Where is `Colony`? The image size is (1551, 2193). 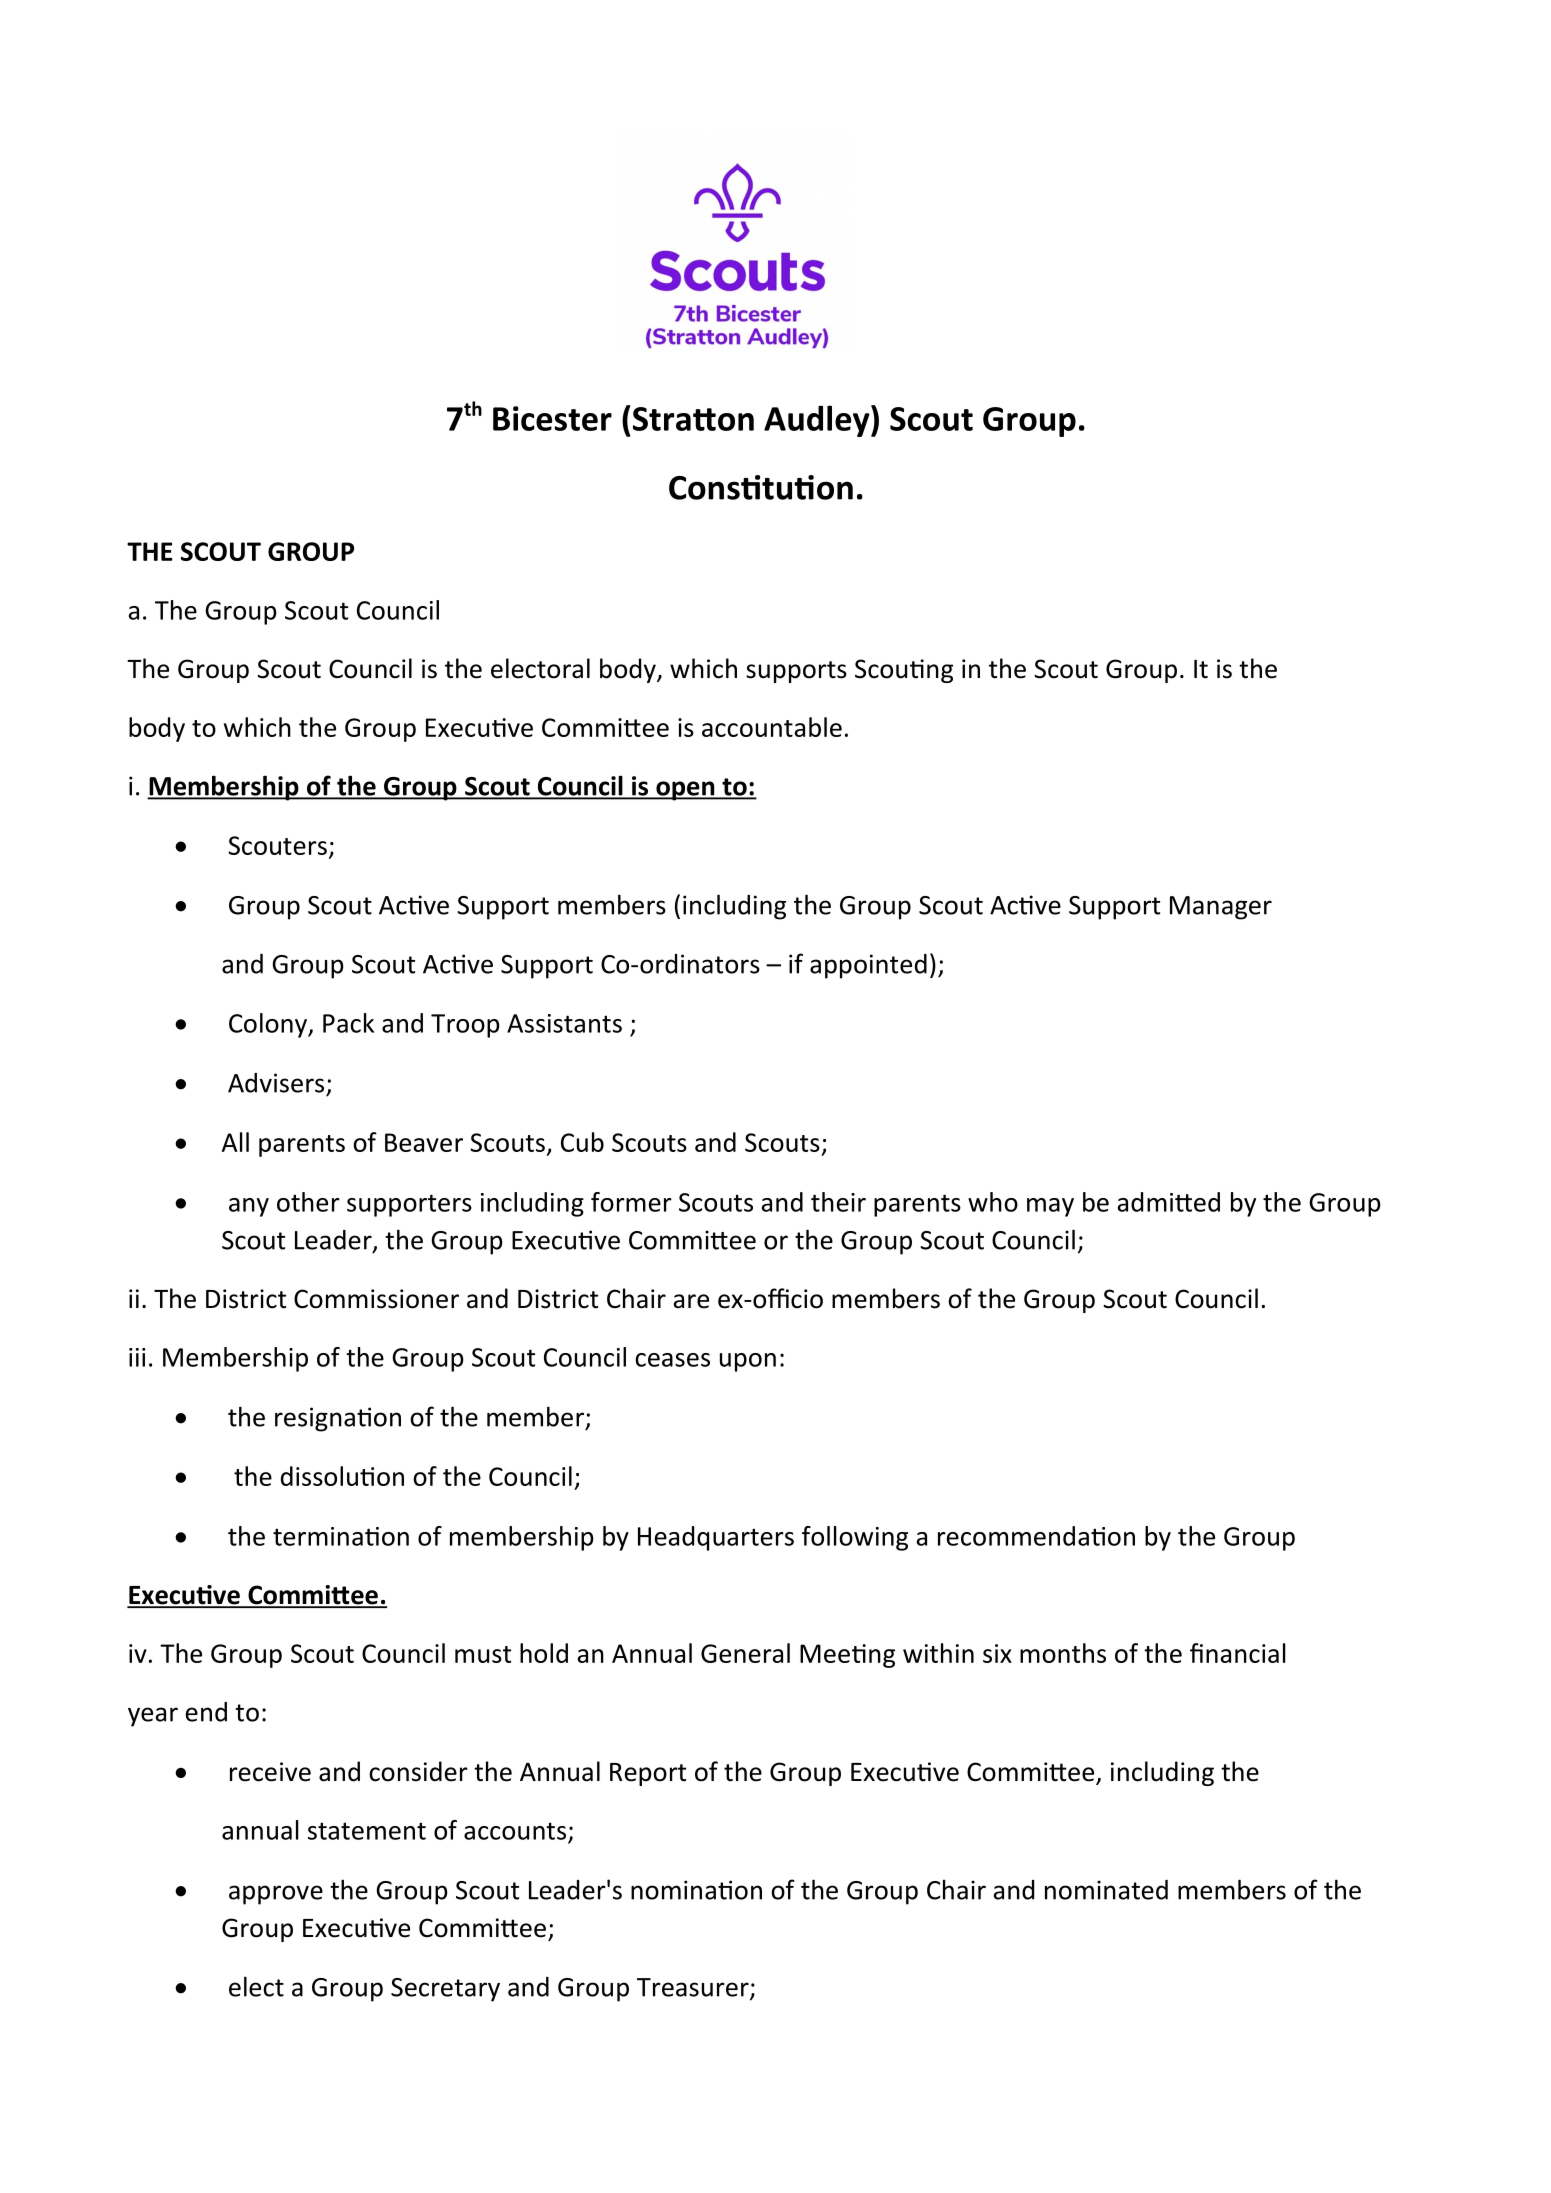 Colony is located at coordinates (269, 1025).
